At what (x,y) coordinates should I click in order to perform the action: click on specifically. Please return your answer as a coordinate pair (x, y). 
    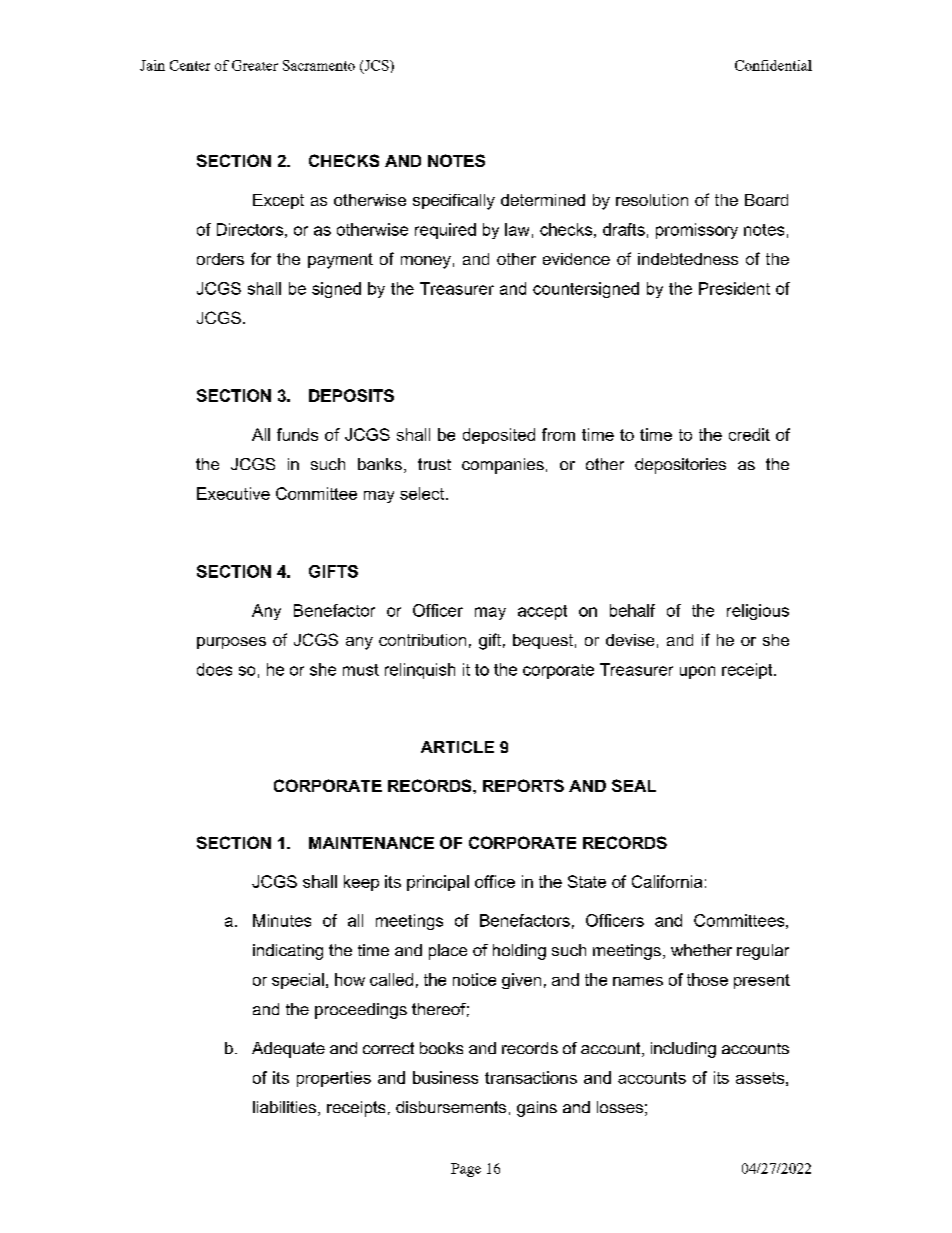
    Looking at the image, I should click on (454, 202).
